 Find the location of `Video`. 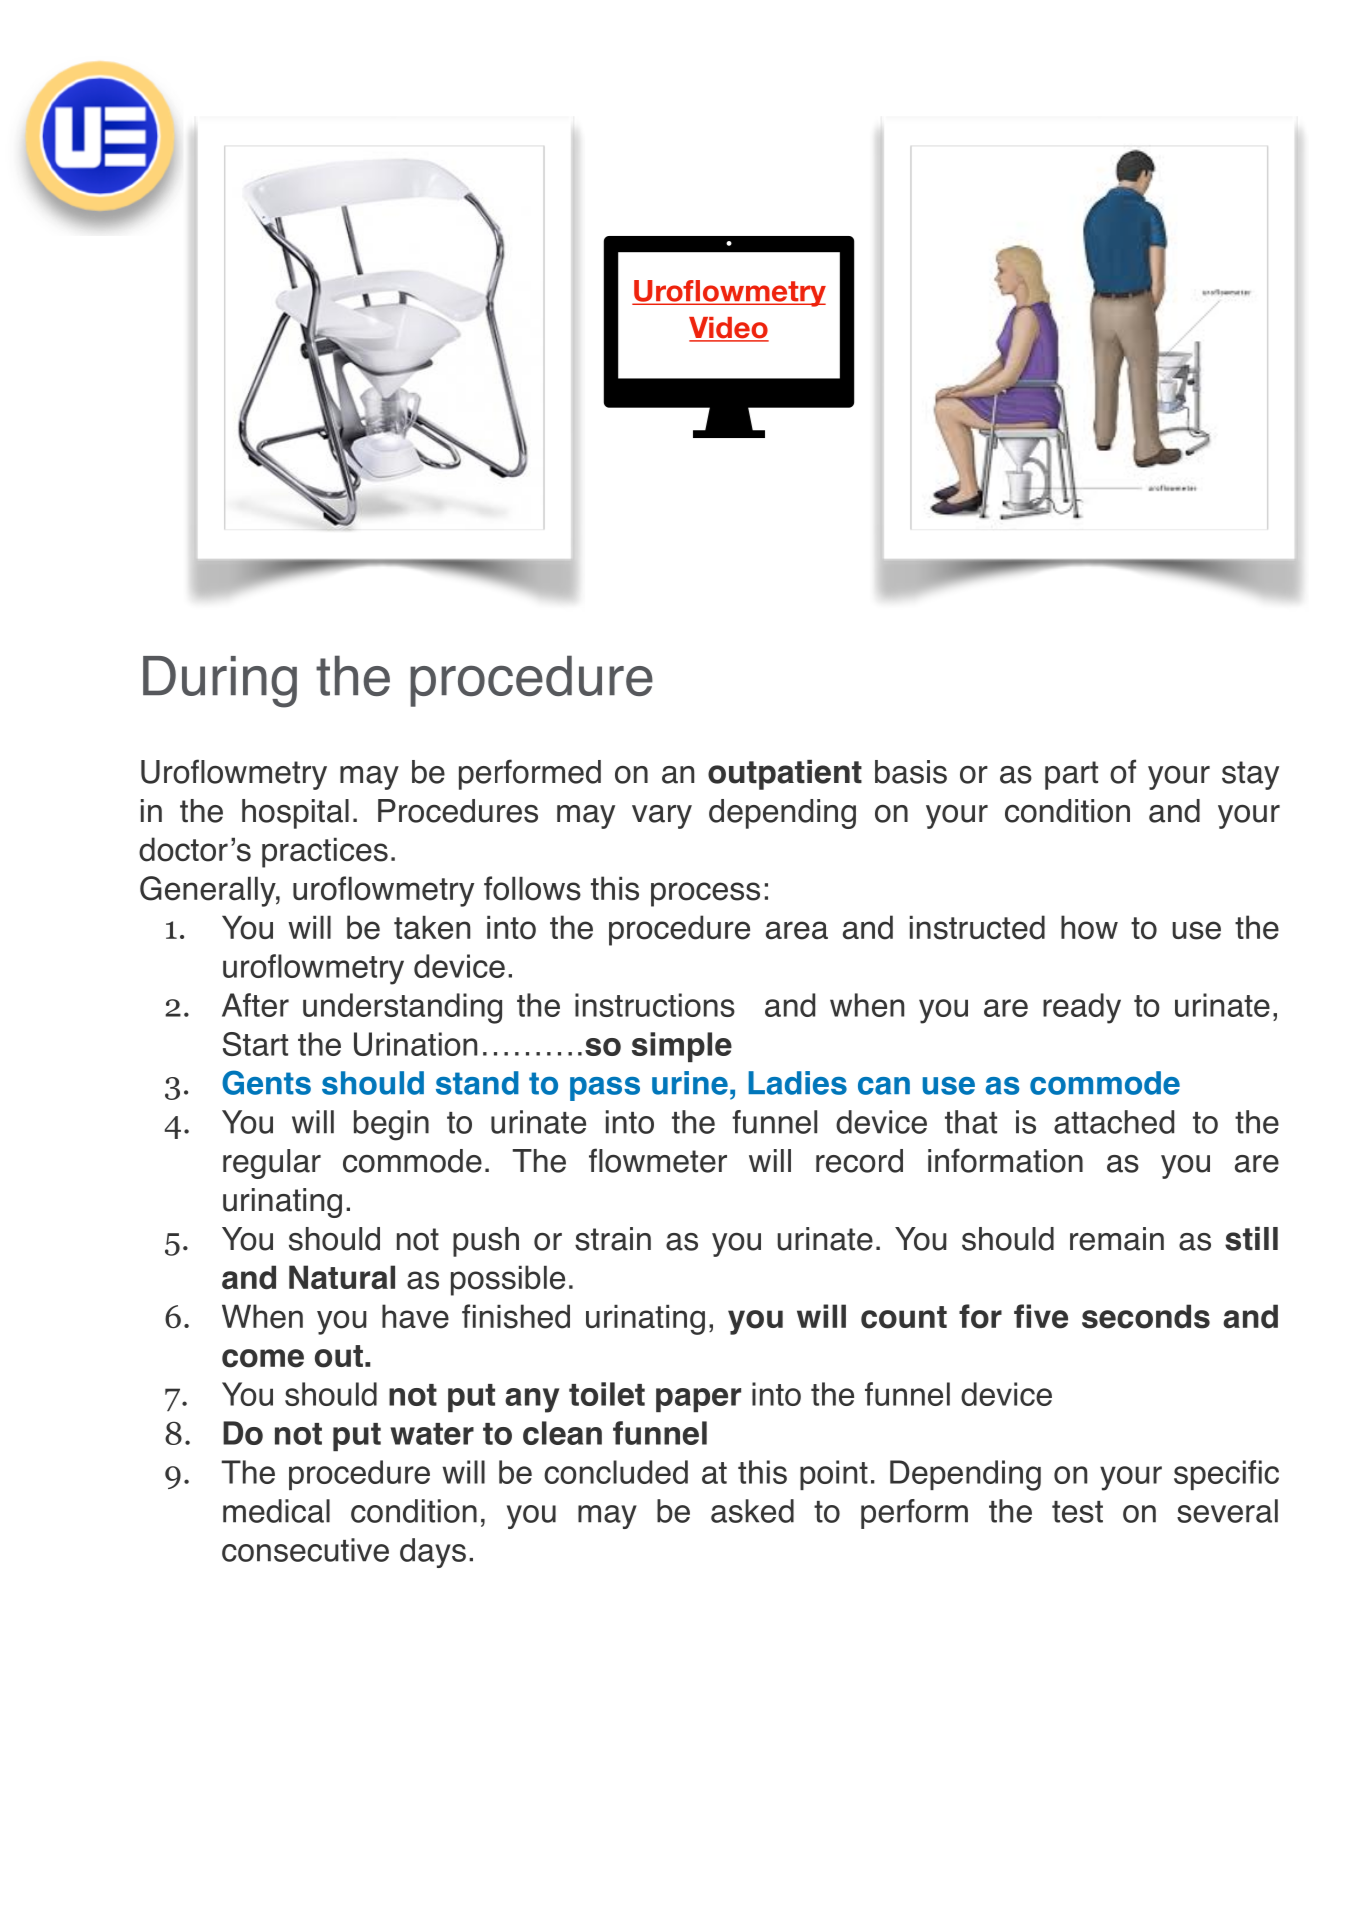

Video is located at coordinates (729, 329).
